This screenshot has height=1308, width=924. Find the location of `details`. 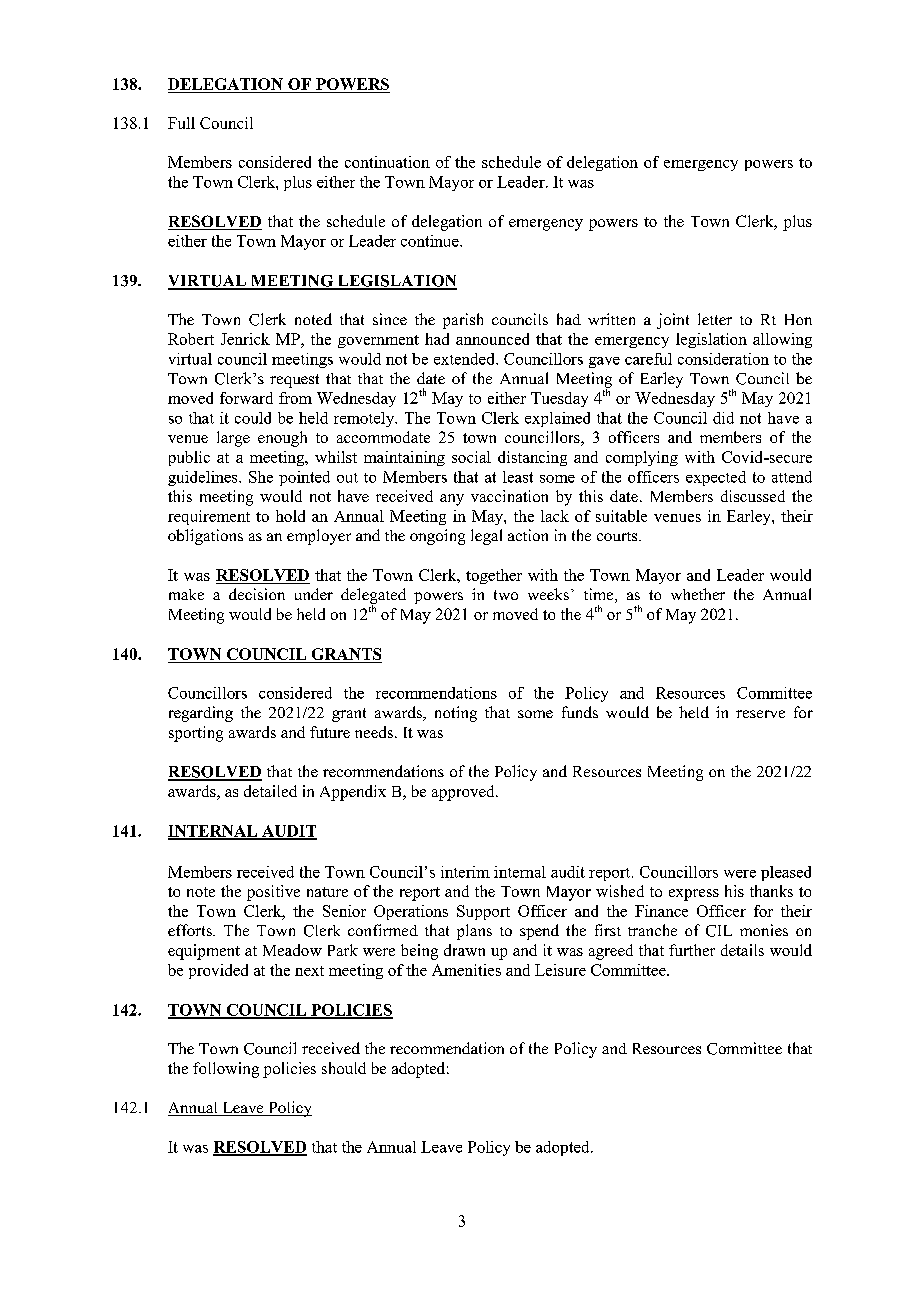

details is located at coordinates (742, 950).
